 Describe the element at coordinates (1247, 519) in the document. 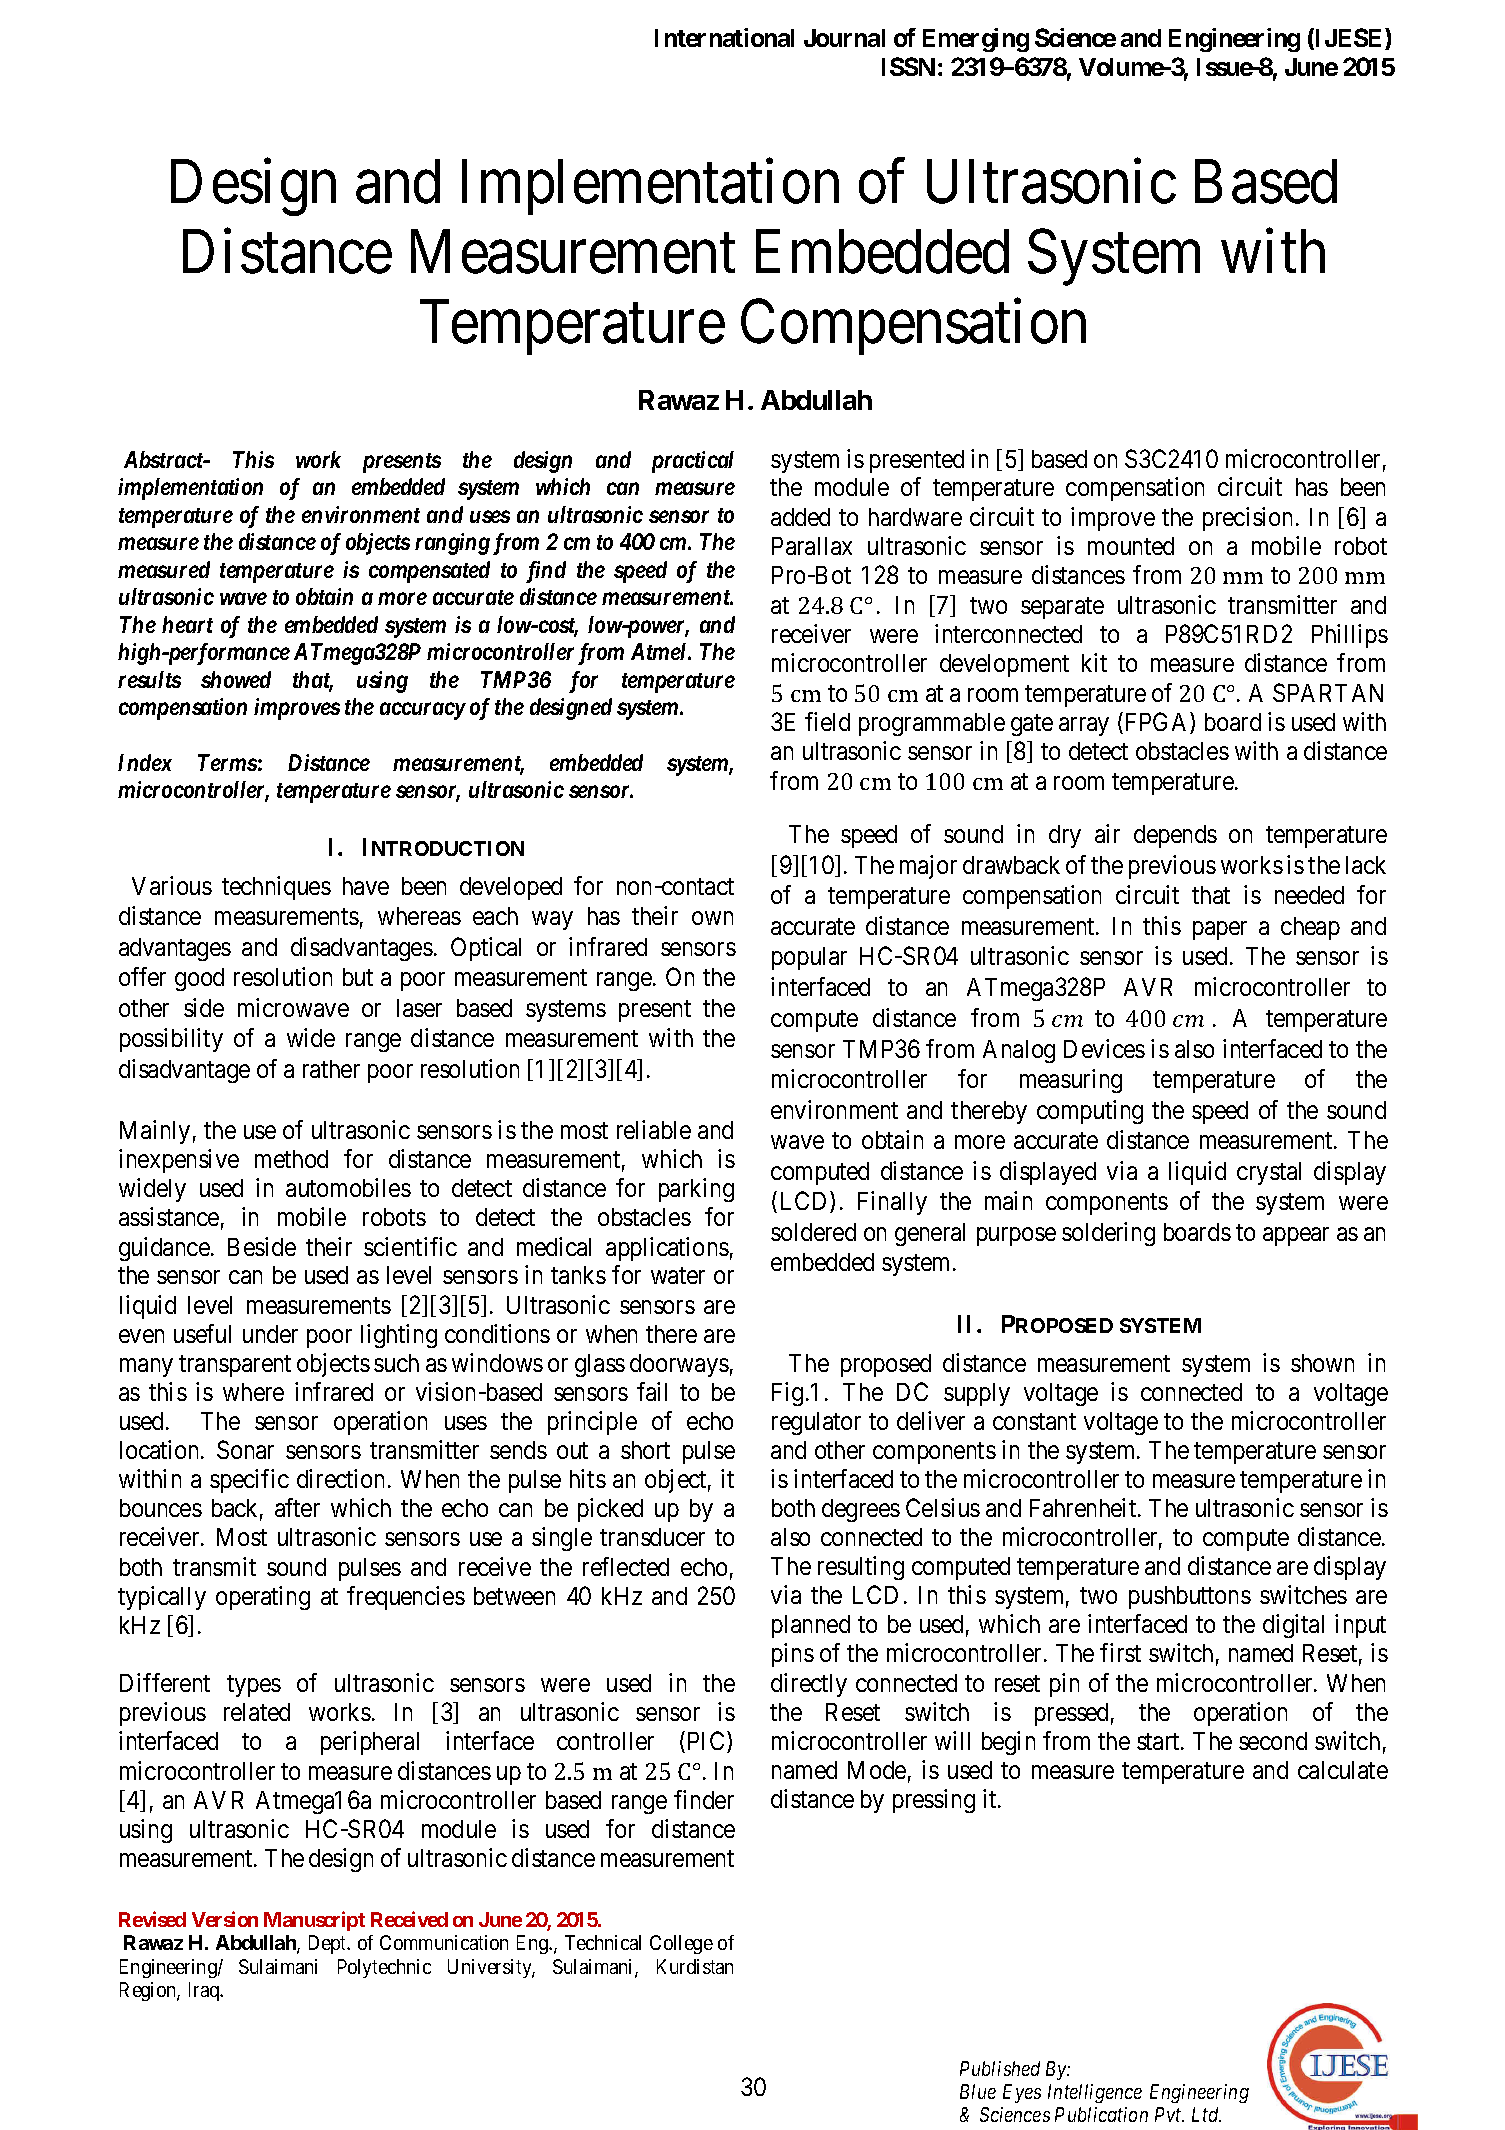

I see `precision` at that location.
